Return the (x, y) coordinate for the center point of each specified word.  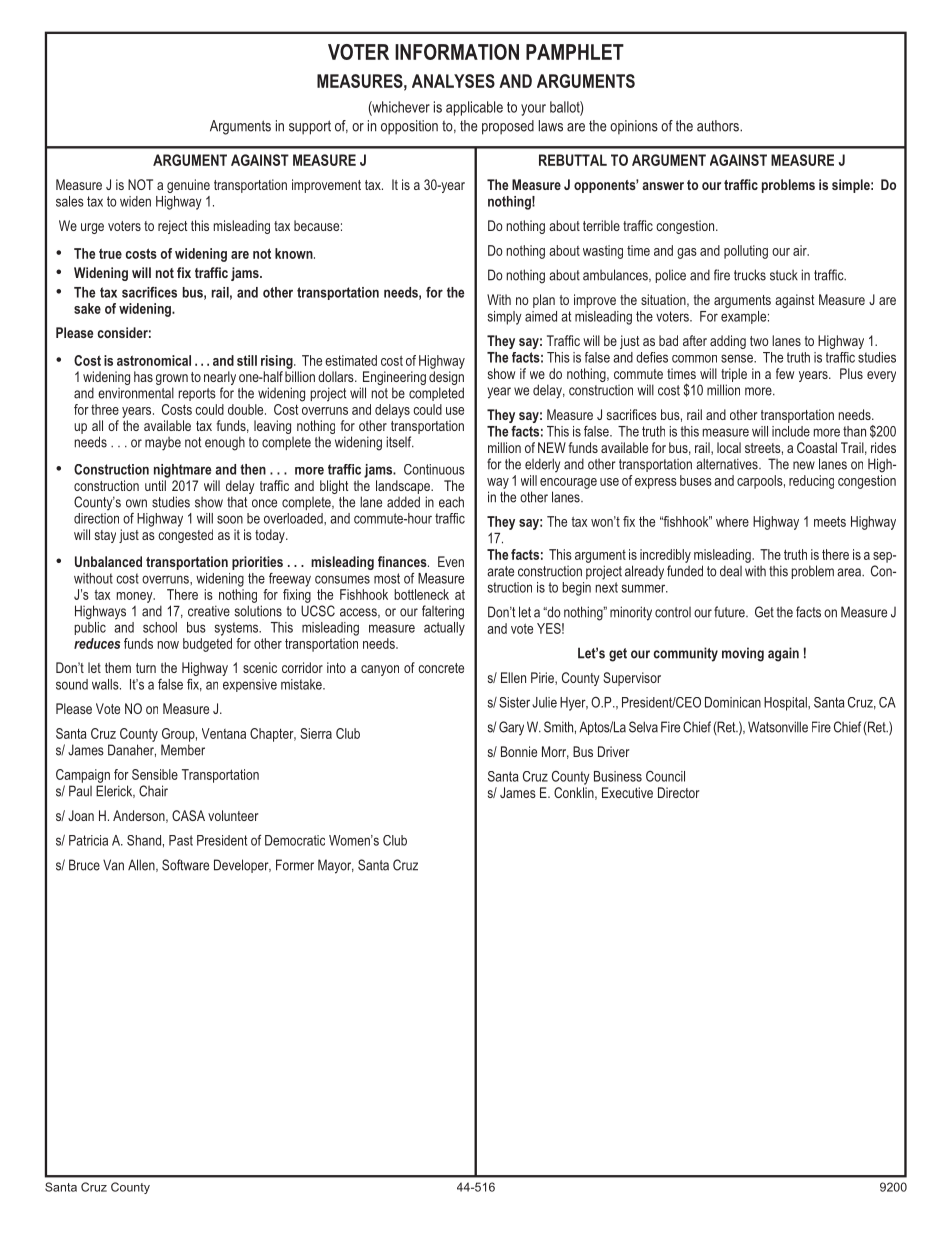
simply (504, 318)
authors (719, 126)
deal (731, 571)
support (310, 127)
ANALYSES (453, 81)
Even (451, 561)
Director (678, 792)
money (136, 597)
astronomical (154, 360)
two (759, 341)
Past (181, 840)
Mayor (336, 866)
